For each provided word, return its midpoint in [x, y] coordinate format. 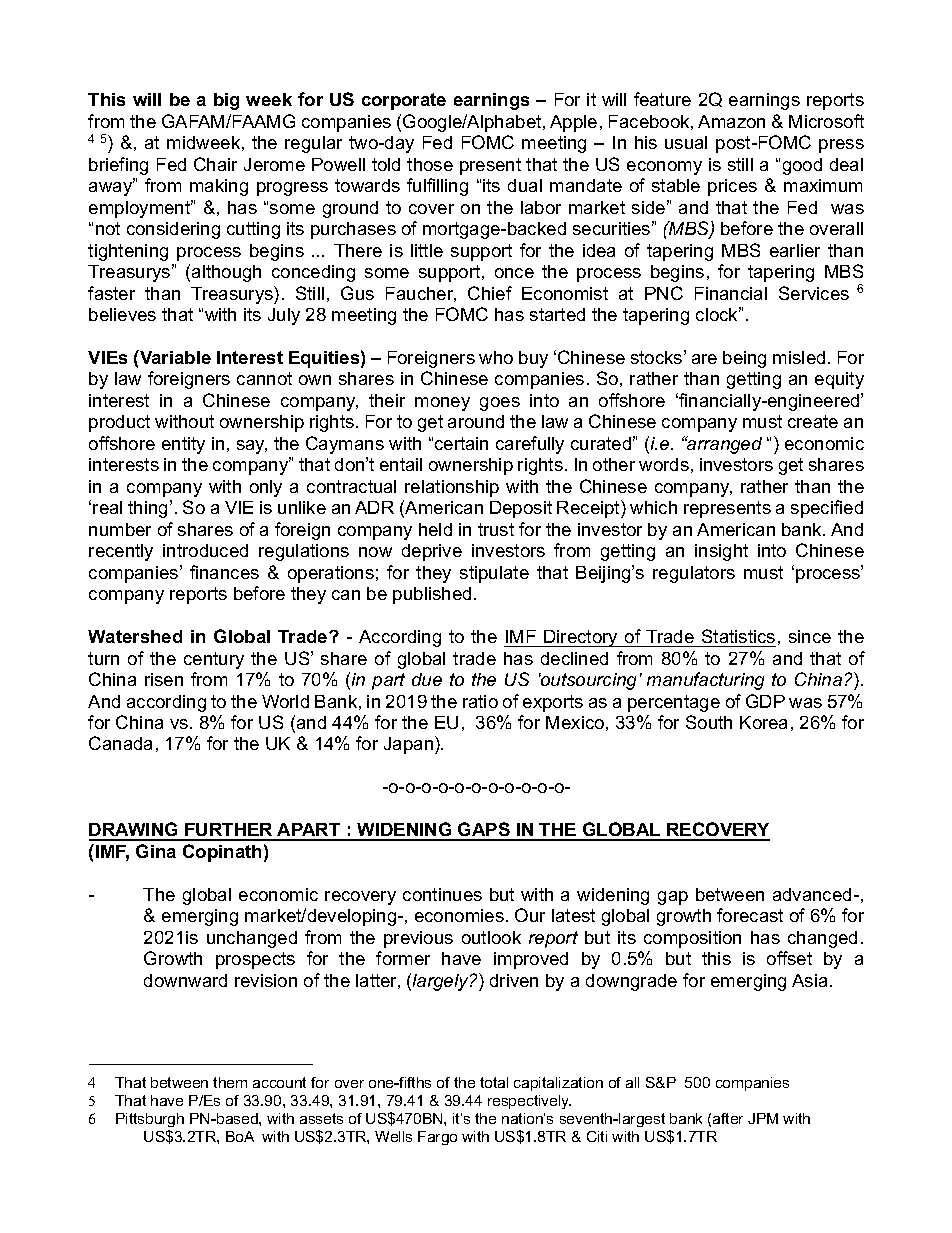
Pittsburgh [150, 1120]
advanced [812, 894]
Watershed [135, 636]
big [226, 101]
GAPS [484, 831]
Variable [174, 357]
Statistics [738, 636]
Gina [156, 851]
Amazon [731, 121]
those [430, 164]
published [432, 595]
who [496, 357]
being [744, 359]
